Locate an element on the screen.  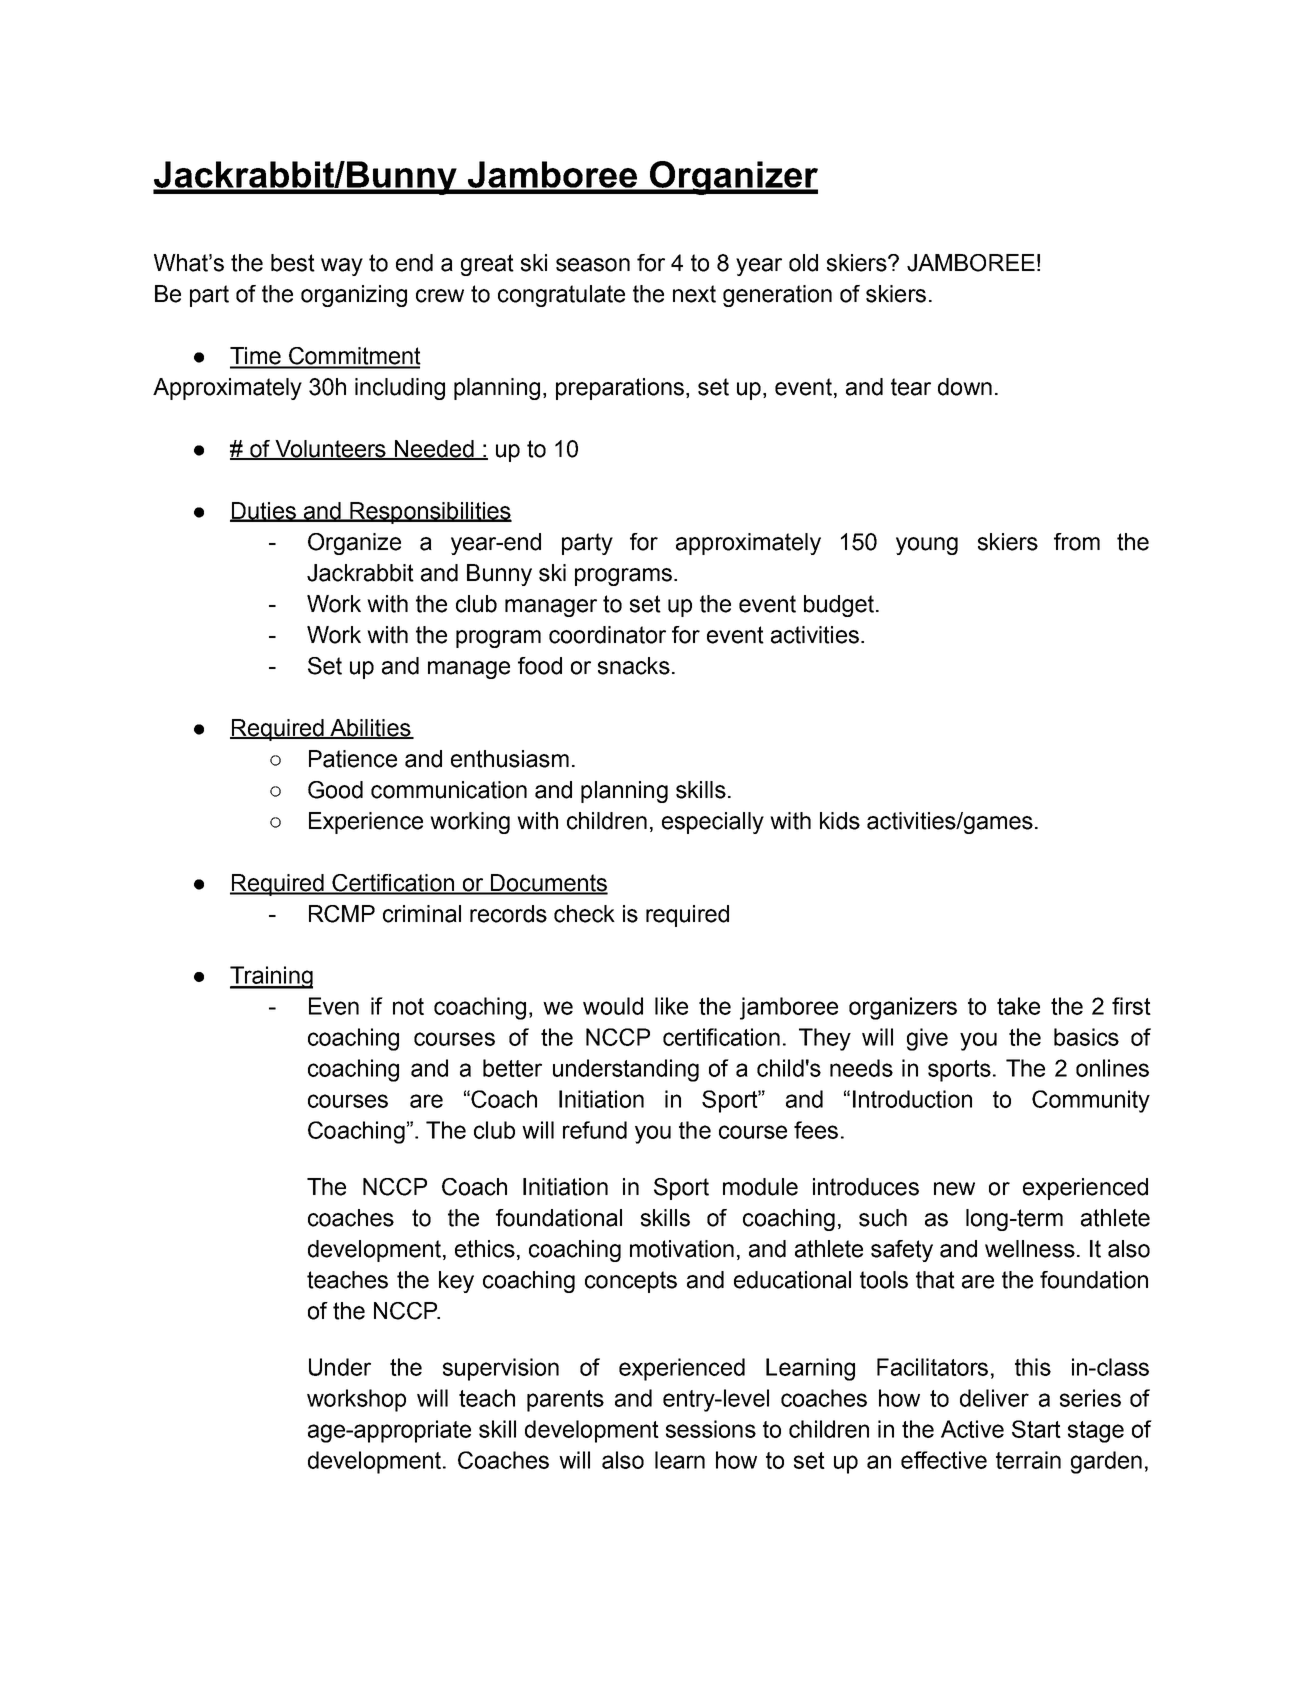
RCMP is located at coordinates (342, 914).
